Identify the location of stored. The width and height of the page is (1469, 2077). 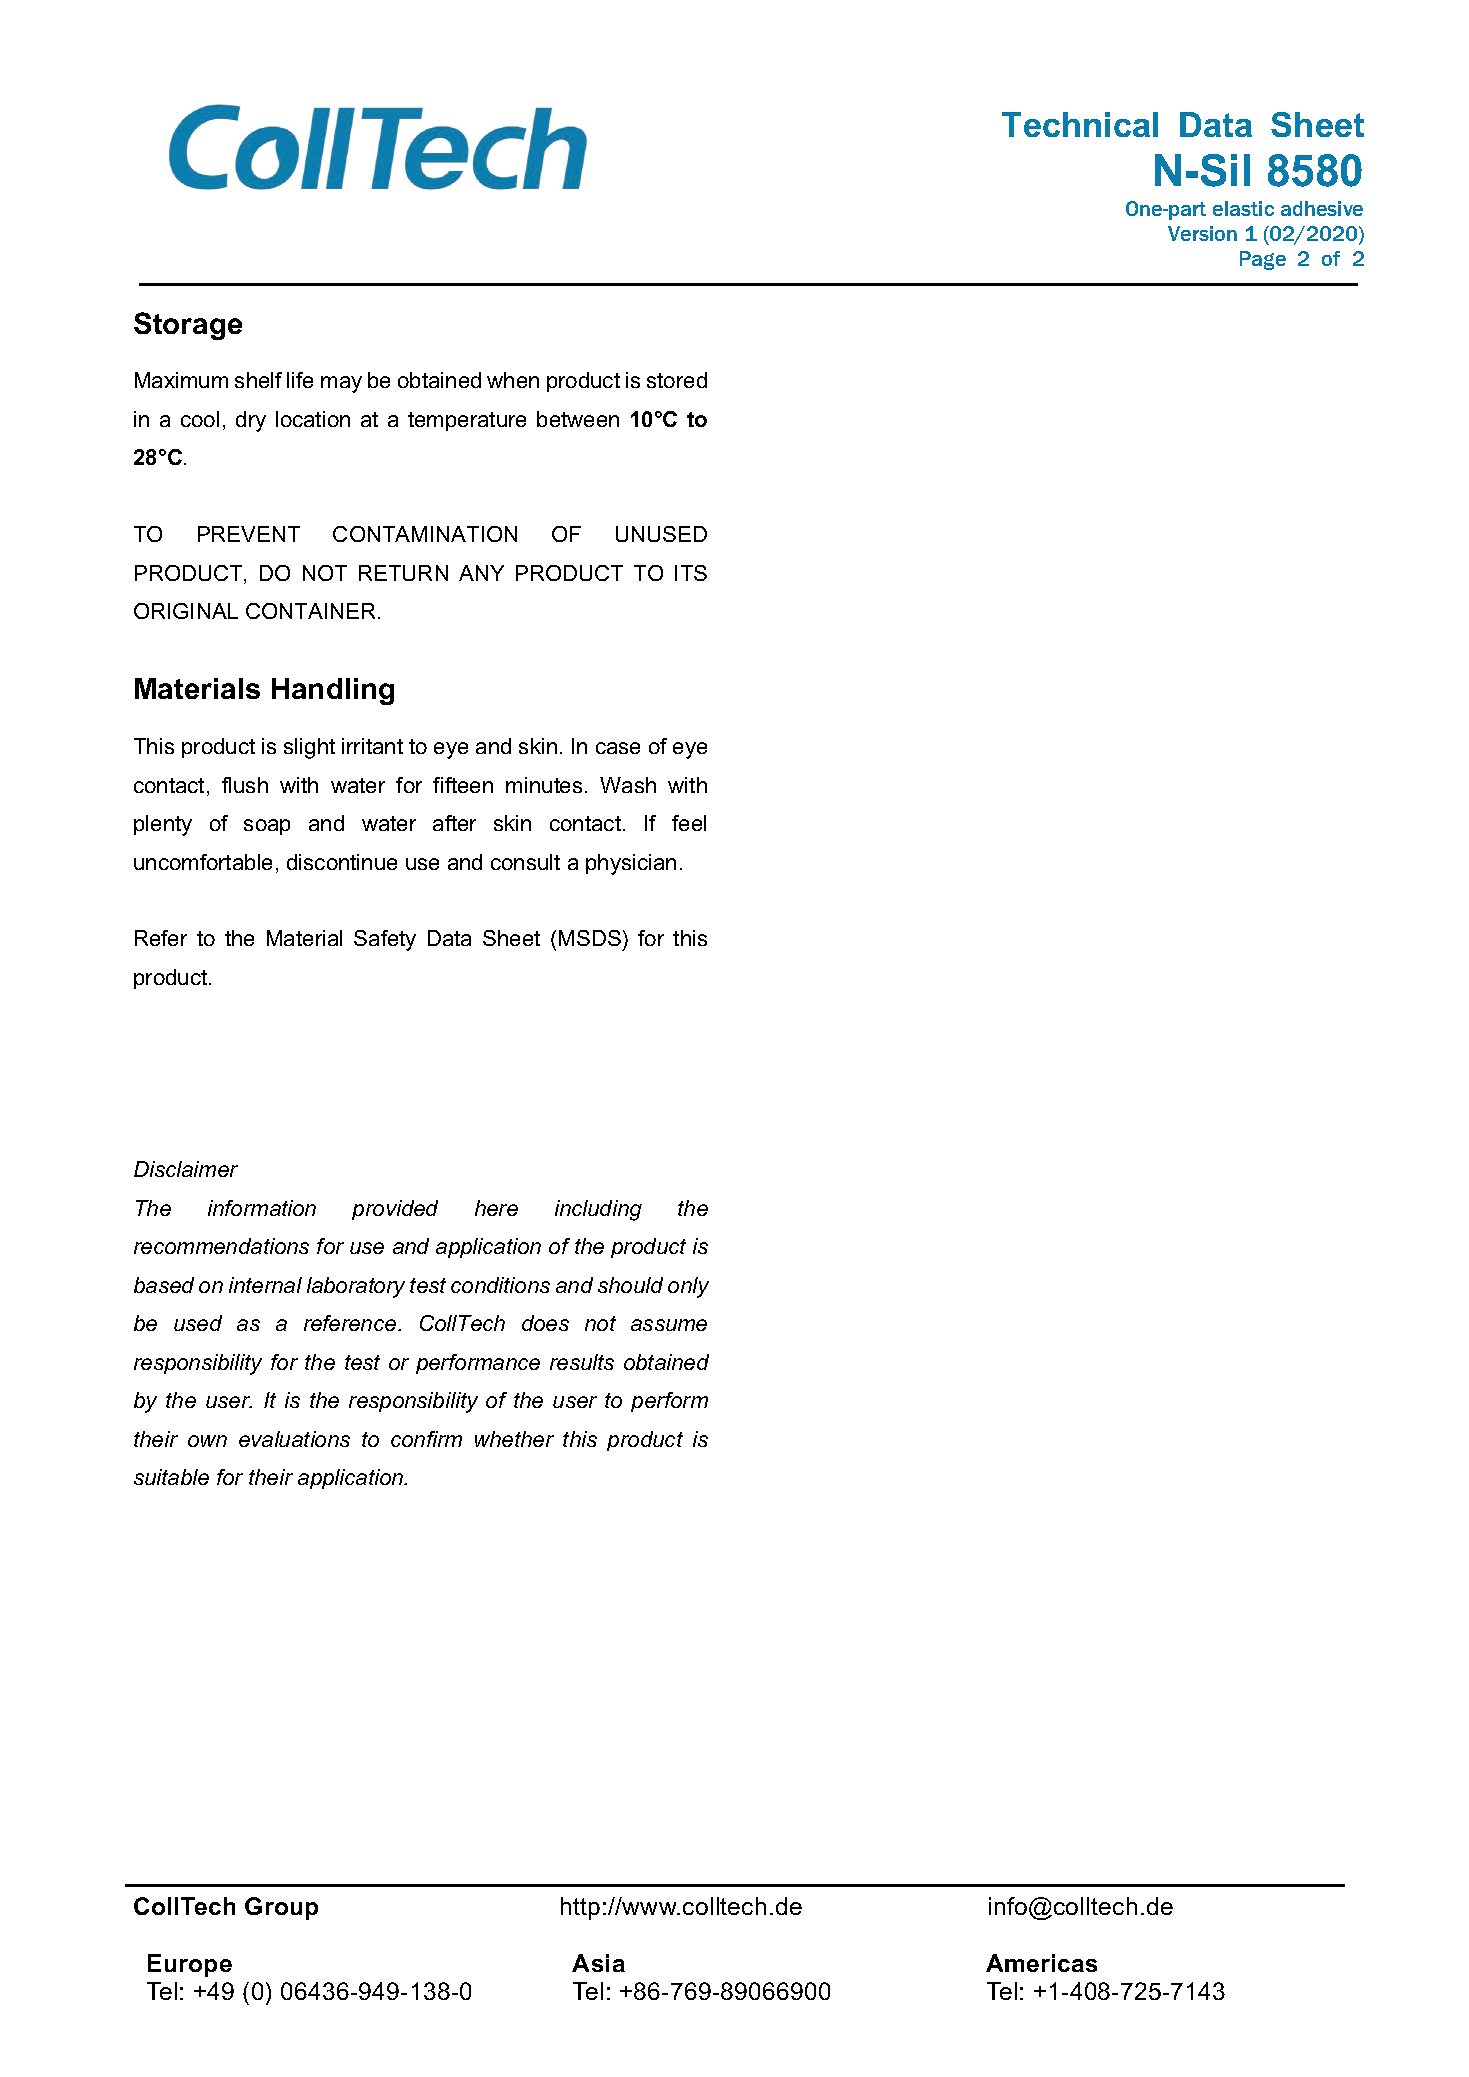
(677, 380).
